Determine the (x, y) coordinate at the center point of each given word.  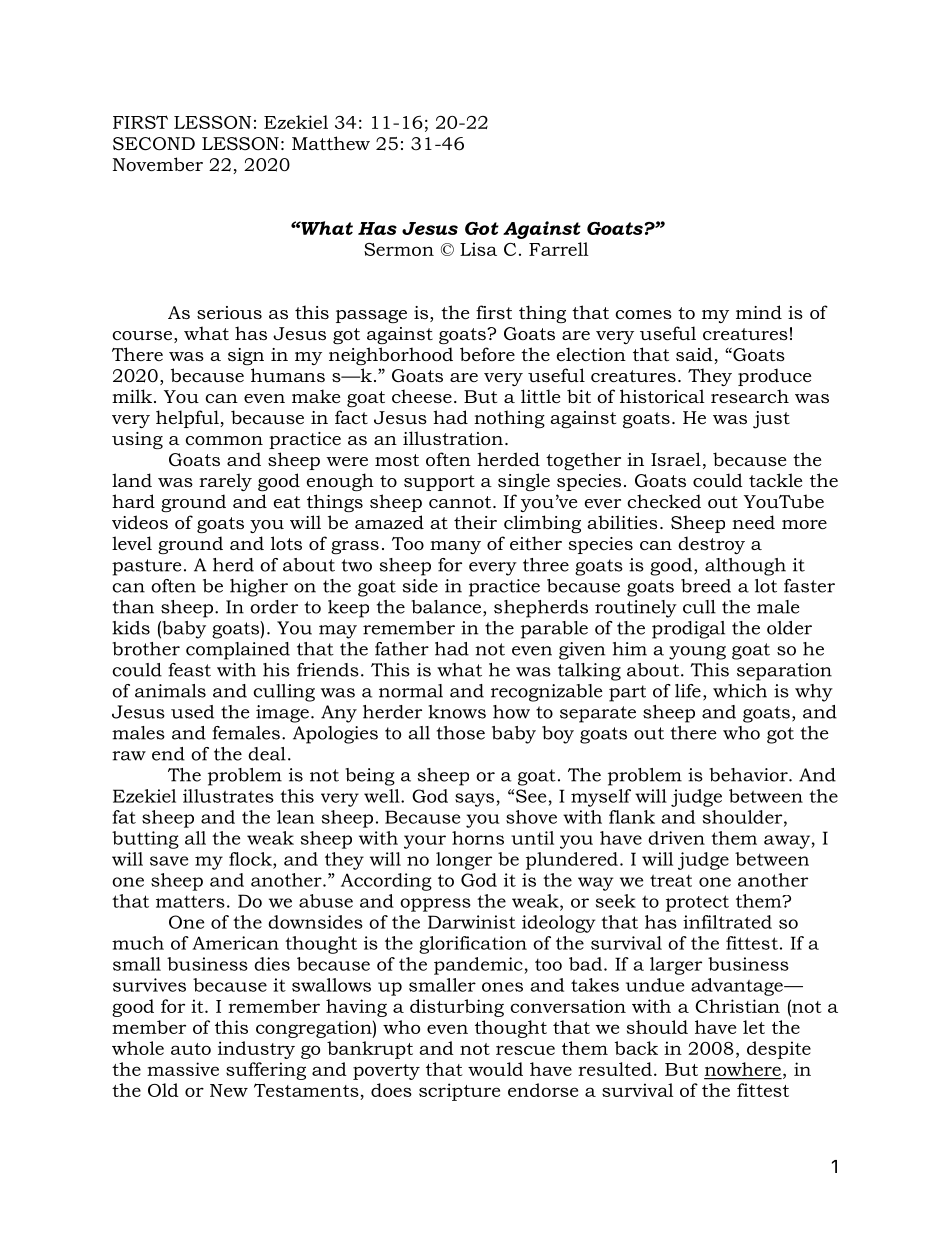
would (495, 1069)
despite (779, 1050)
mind (759, 312)
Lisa (478, 249)
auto (191, 1049)
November (158, 164)
